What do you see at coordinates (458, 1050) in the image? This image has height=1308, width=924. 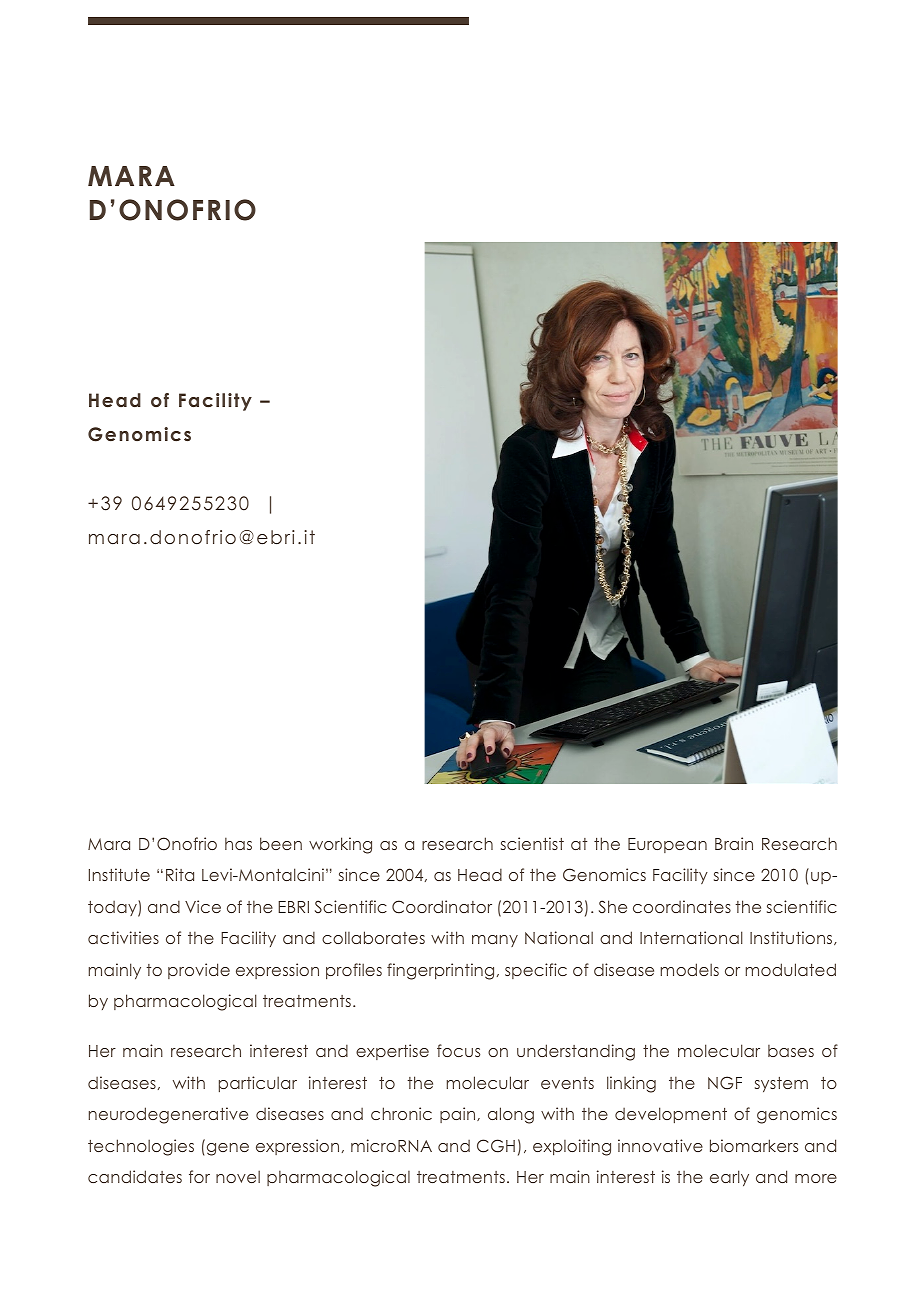 I see `focus` at bounding box center [458, 1050].
